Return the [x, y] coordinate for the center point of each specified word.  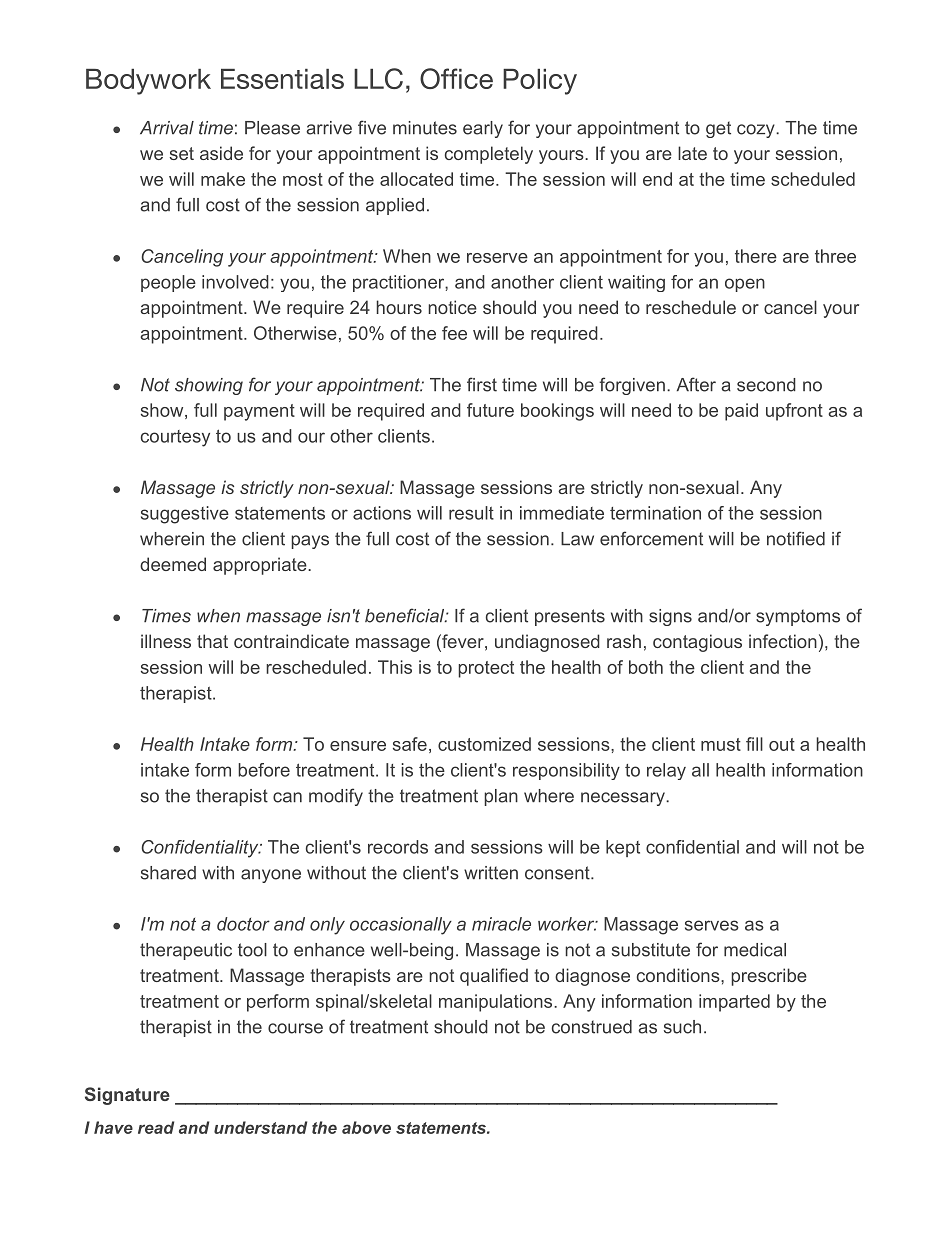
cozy [757, 131]
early [483, 129]
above [366, 1127]
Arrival [167, 128]
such [682, 1027]
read [156, 1127]
